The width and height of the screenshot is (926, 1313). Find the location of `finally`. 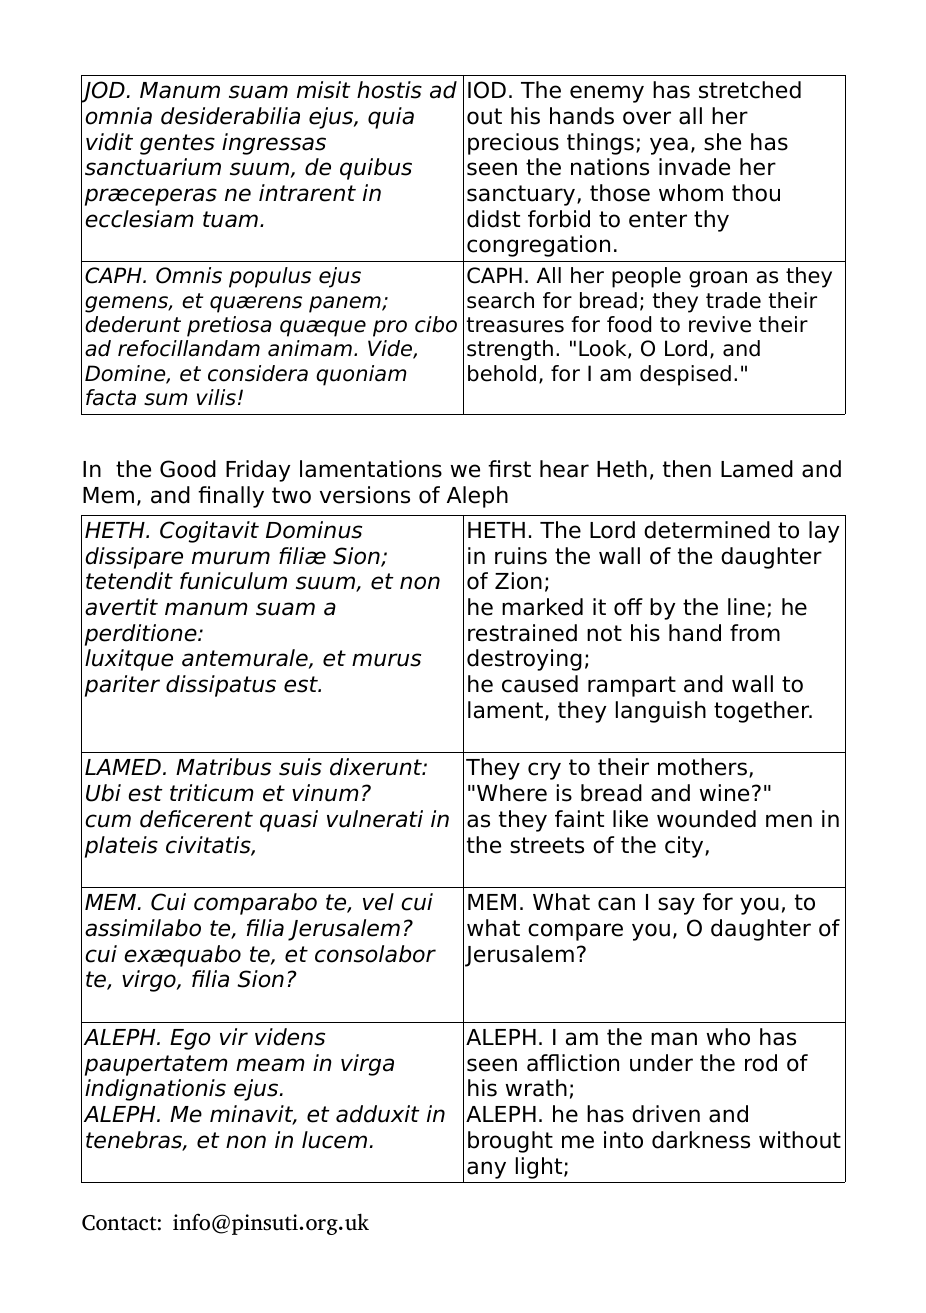

finally is located at coordinates (231, 497).
